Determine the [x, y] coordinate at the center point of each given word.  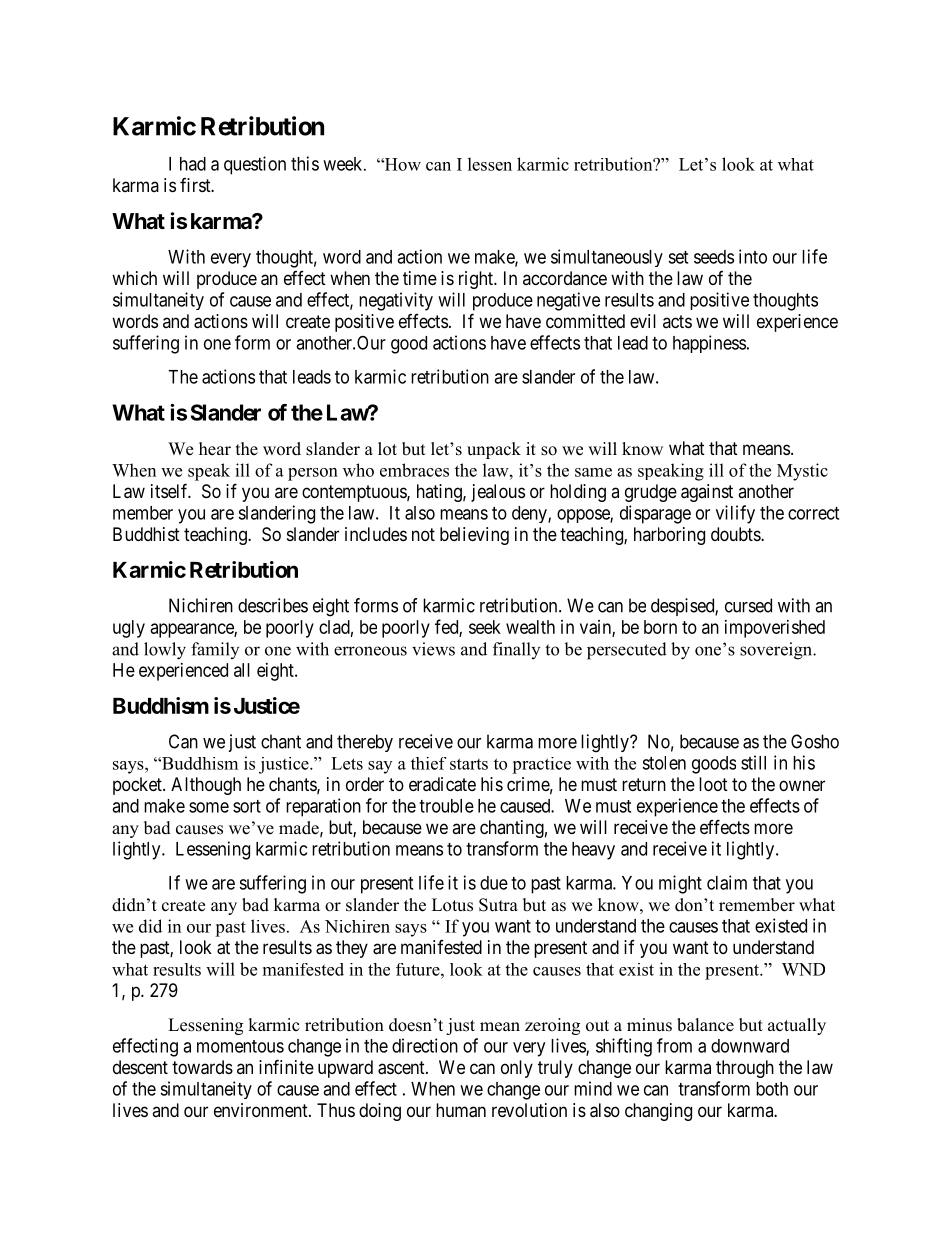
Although [206, 786]
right [477, 280]
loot [713, 784]
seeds [714, 257]
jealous [498, 493]
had [193, 164]
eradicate [442, 784]
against [707, 493]
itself [171, 490]
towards [202, 1067]
